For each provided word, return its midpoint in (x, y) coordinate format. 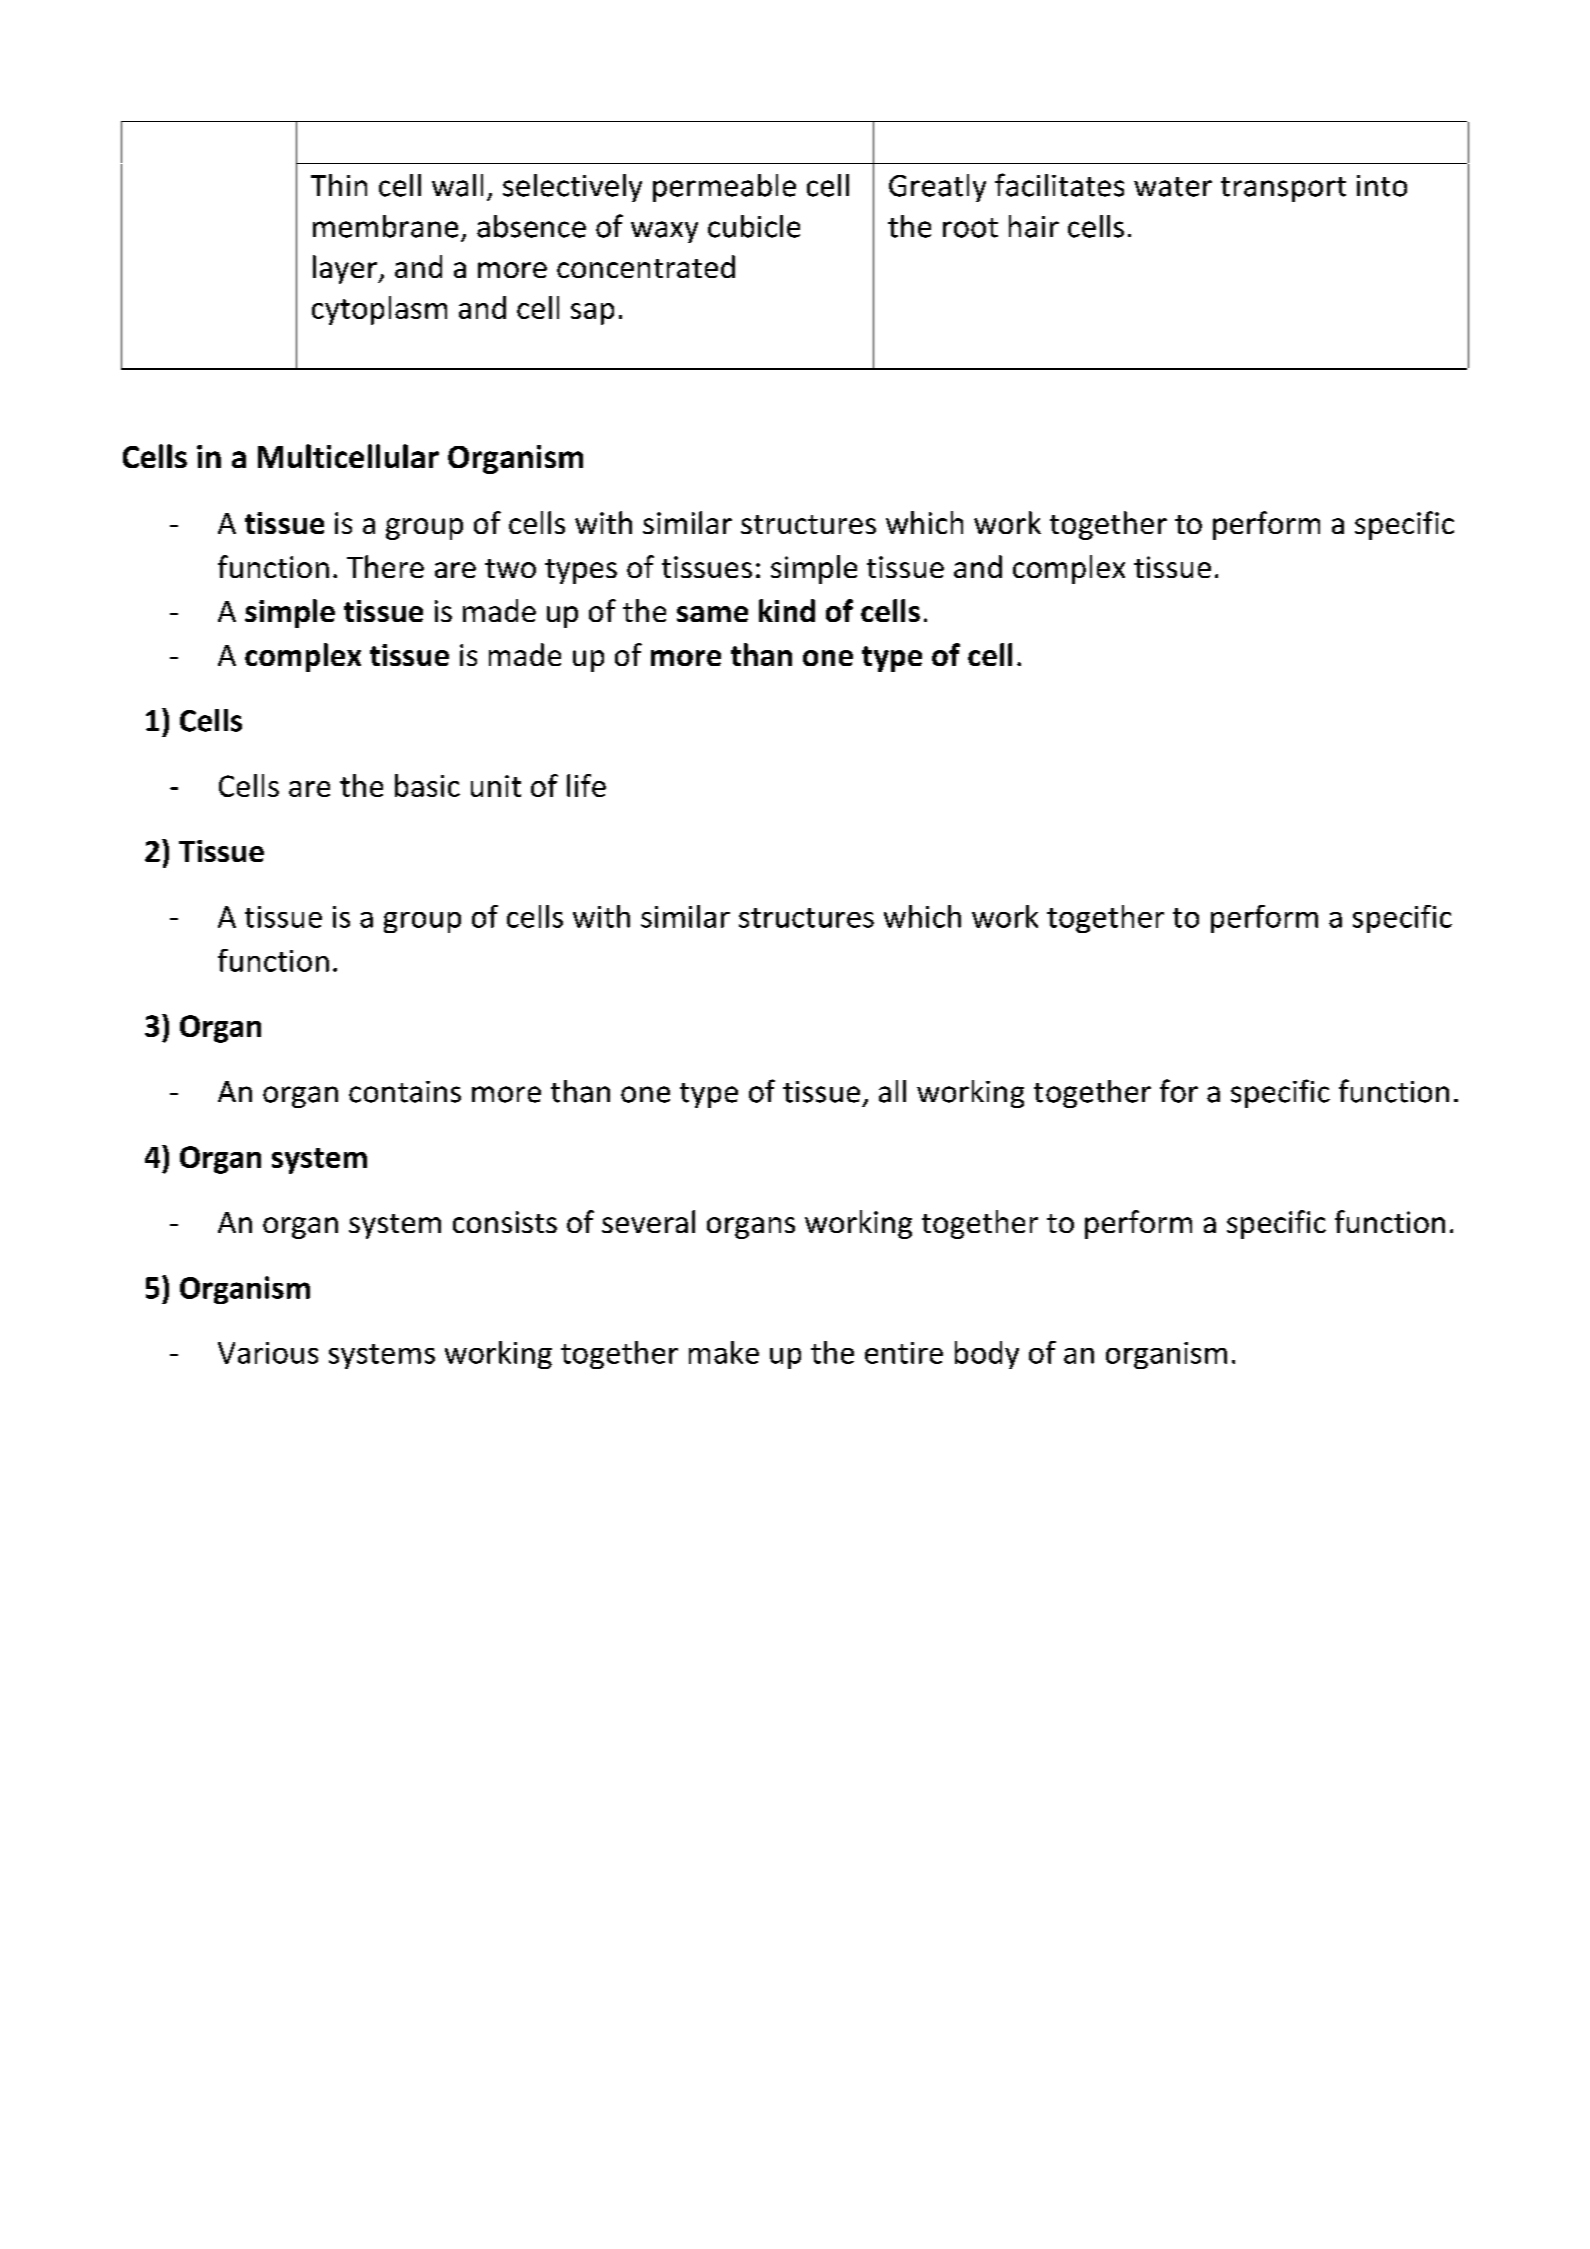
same (712, 614)
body (987, 1355)
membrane (385, 226)
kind (787, 610)
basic (427, 785)
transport (1283, 189)
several (648, 1221)
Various (268, 1353)
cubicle (754, 226)
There (385, 566)
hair (1034, 226)
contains (405, 1092)
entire (904, 1353)
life (586, 785)
